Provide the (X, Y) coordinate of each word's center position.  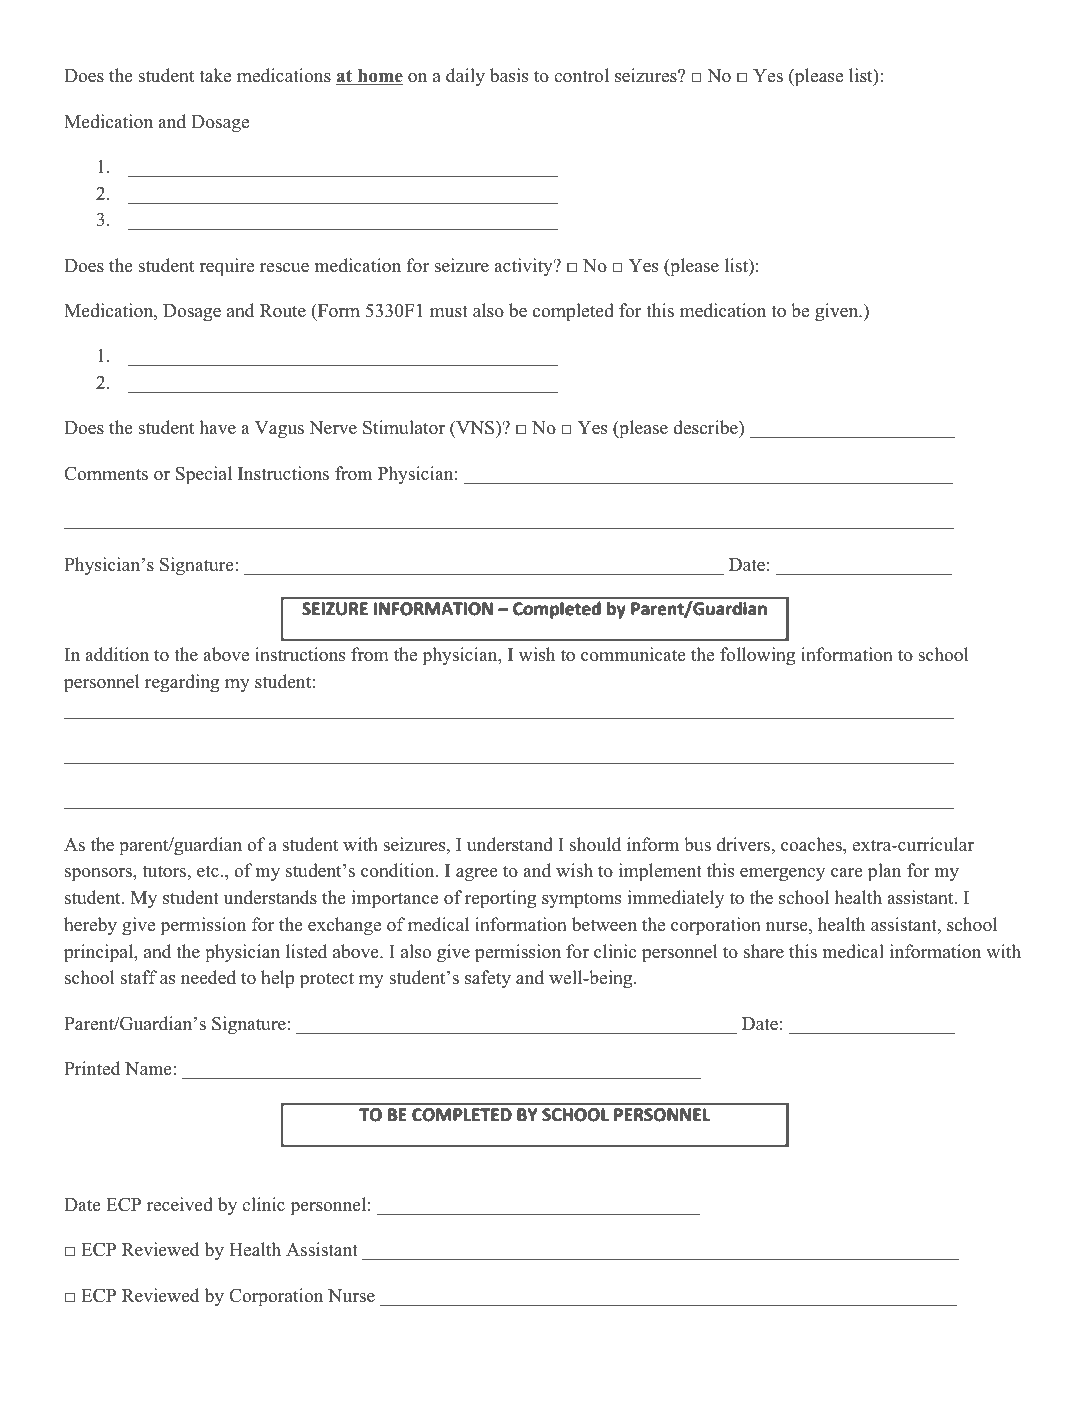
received (180, 1204)
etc (209, 871)
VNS (475, 429)
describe (706, 429)
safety (488, 979)
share (764, 951)
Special (204, 475)
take (215, 75)
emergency (782, 874)
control (581, 75)
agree (477, 874)
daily (465, 77)
